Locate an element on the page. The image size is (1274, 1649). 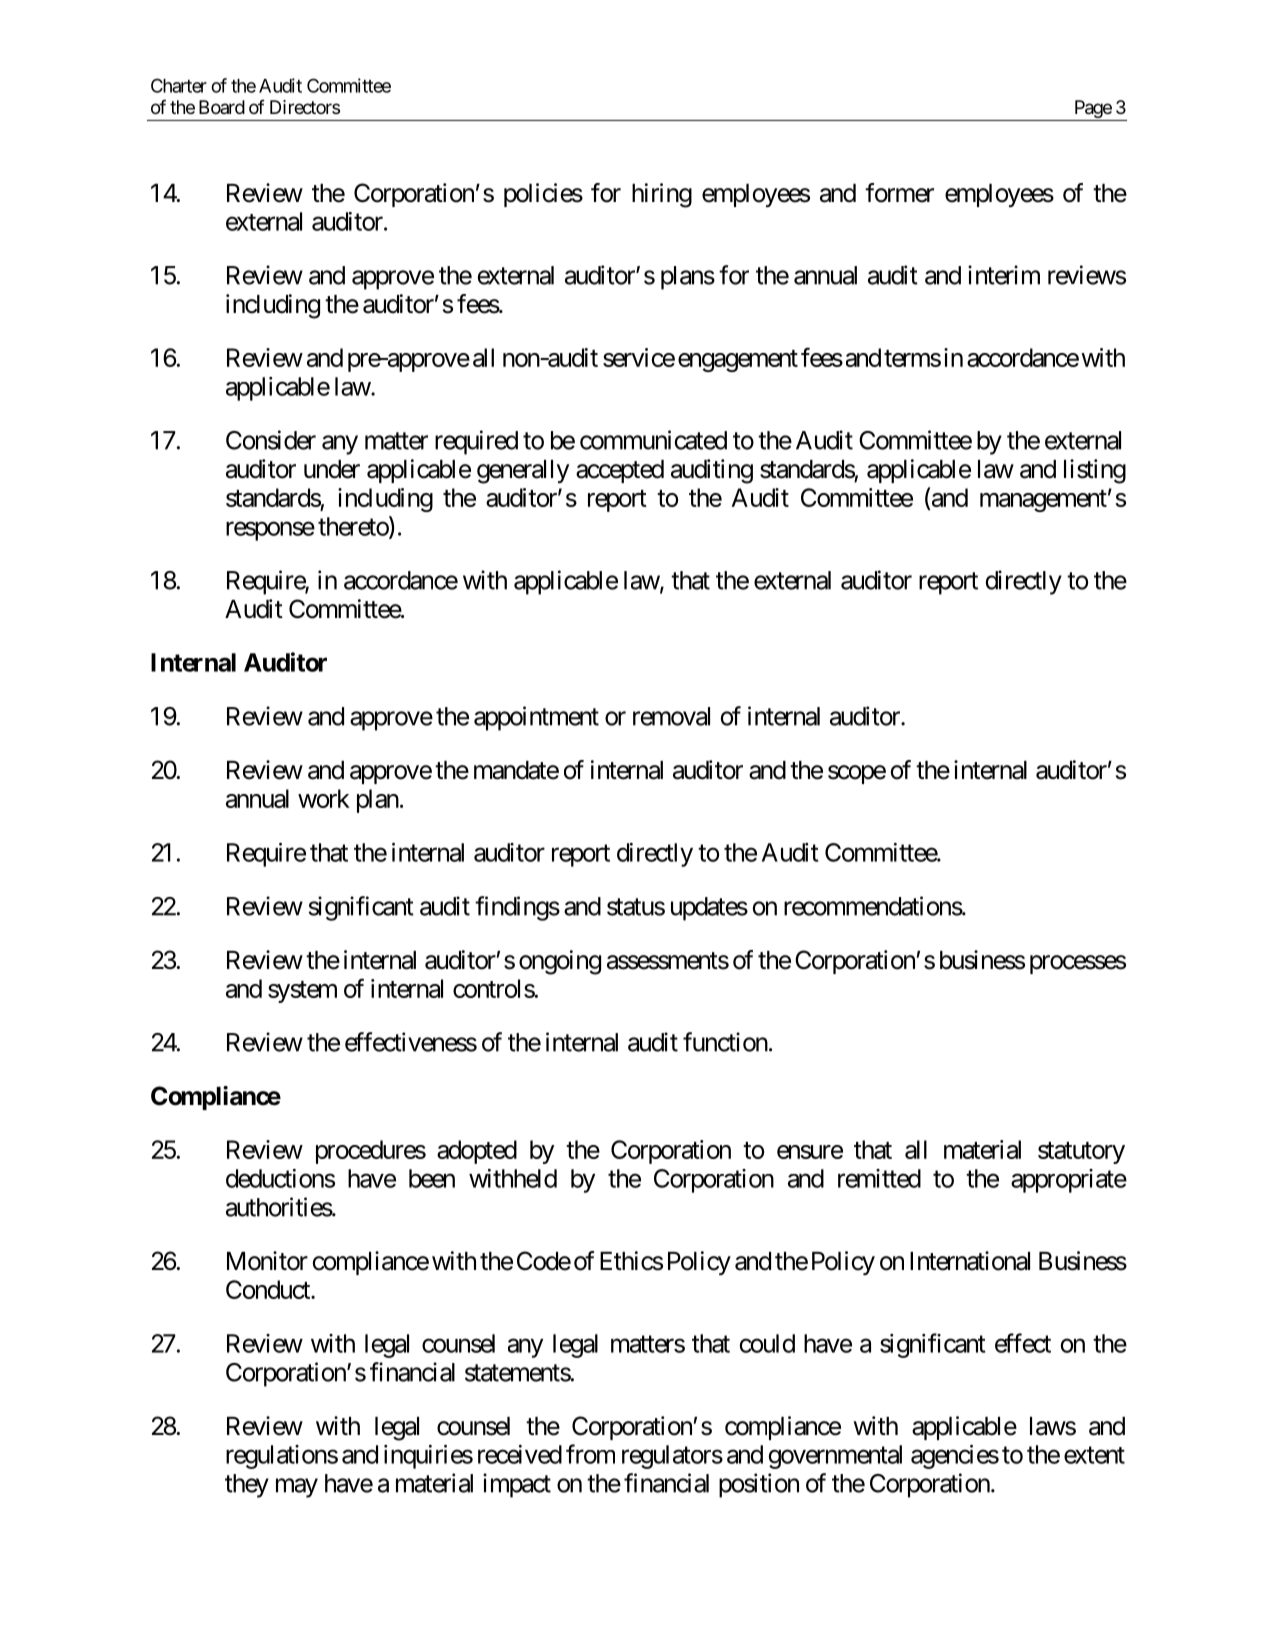
statutory is located at coordinates (1081, 1153).
